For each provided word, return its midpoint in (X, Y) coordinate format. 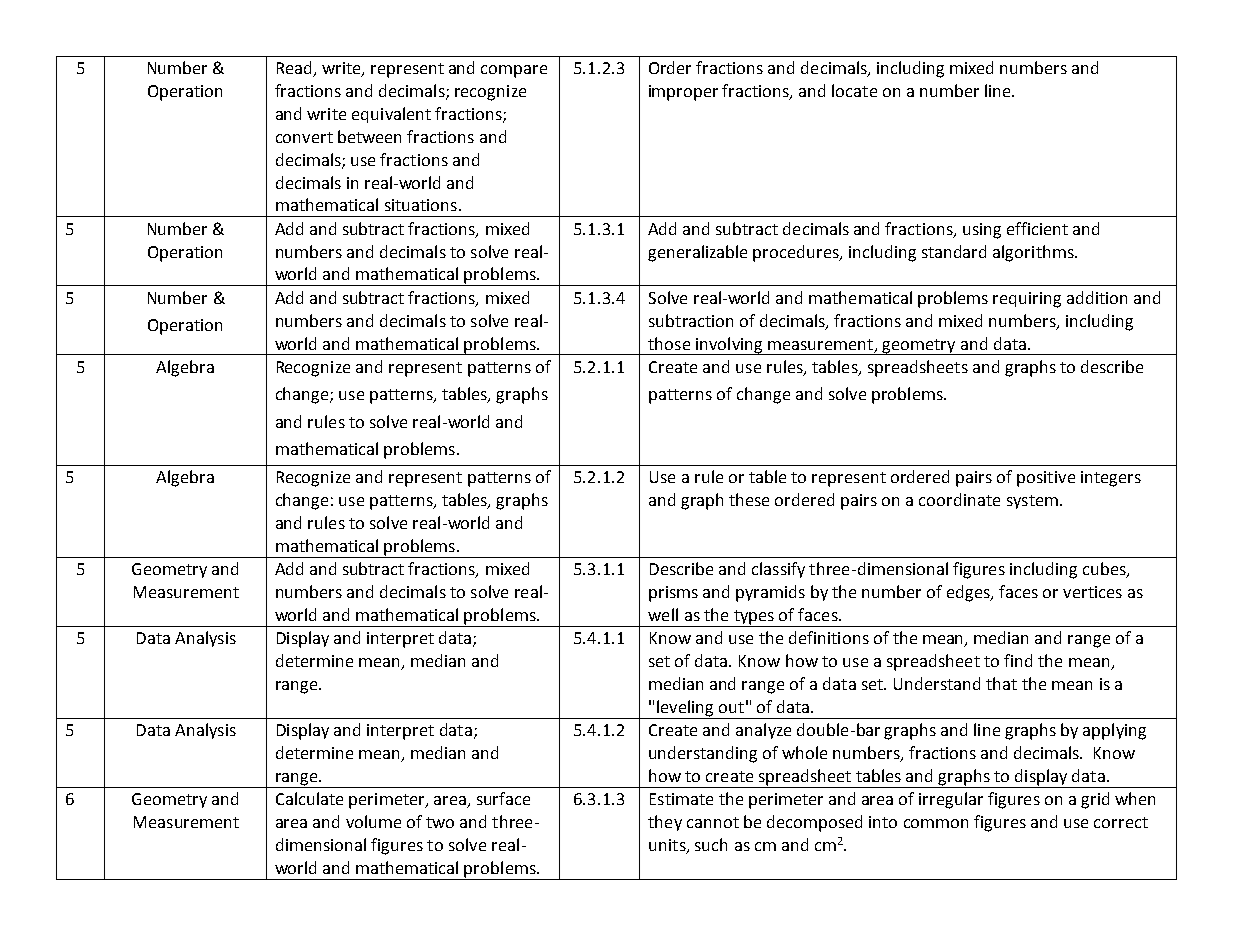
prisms (673, 594)
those (669, 343)
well (663, 614)
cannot (713, 822)
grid (1095, 800)
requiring (1027, 300)
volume (373, 821)
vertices (1092, 592)
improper (683, 93)
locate (854, 90)
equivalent (391, 115)
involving (729, 346)
